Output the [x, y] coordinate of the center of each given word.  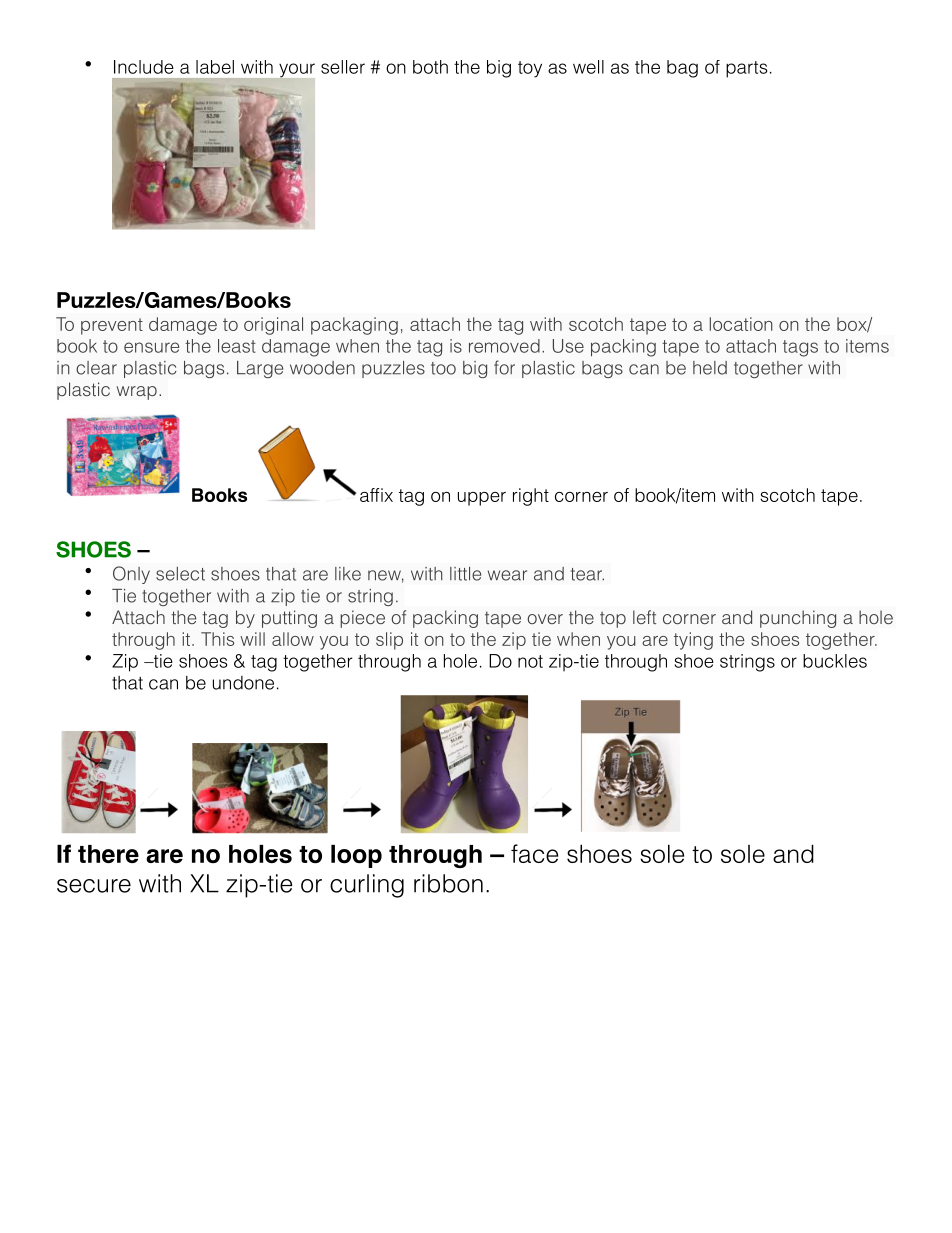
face [534, 853]
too [443, 368]
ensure [151, 347]
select [180, 574]
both [430, 67]
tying [693, 641]
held [710, 368]
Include [144, 67]
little [465, 574]
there [108, 854]
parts [746, 69]
